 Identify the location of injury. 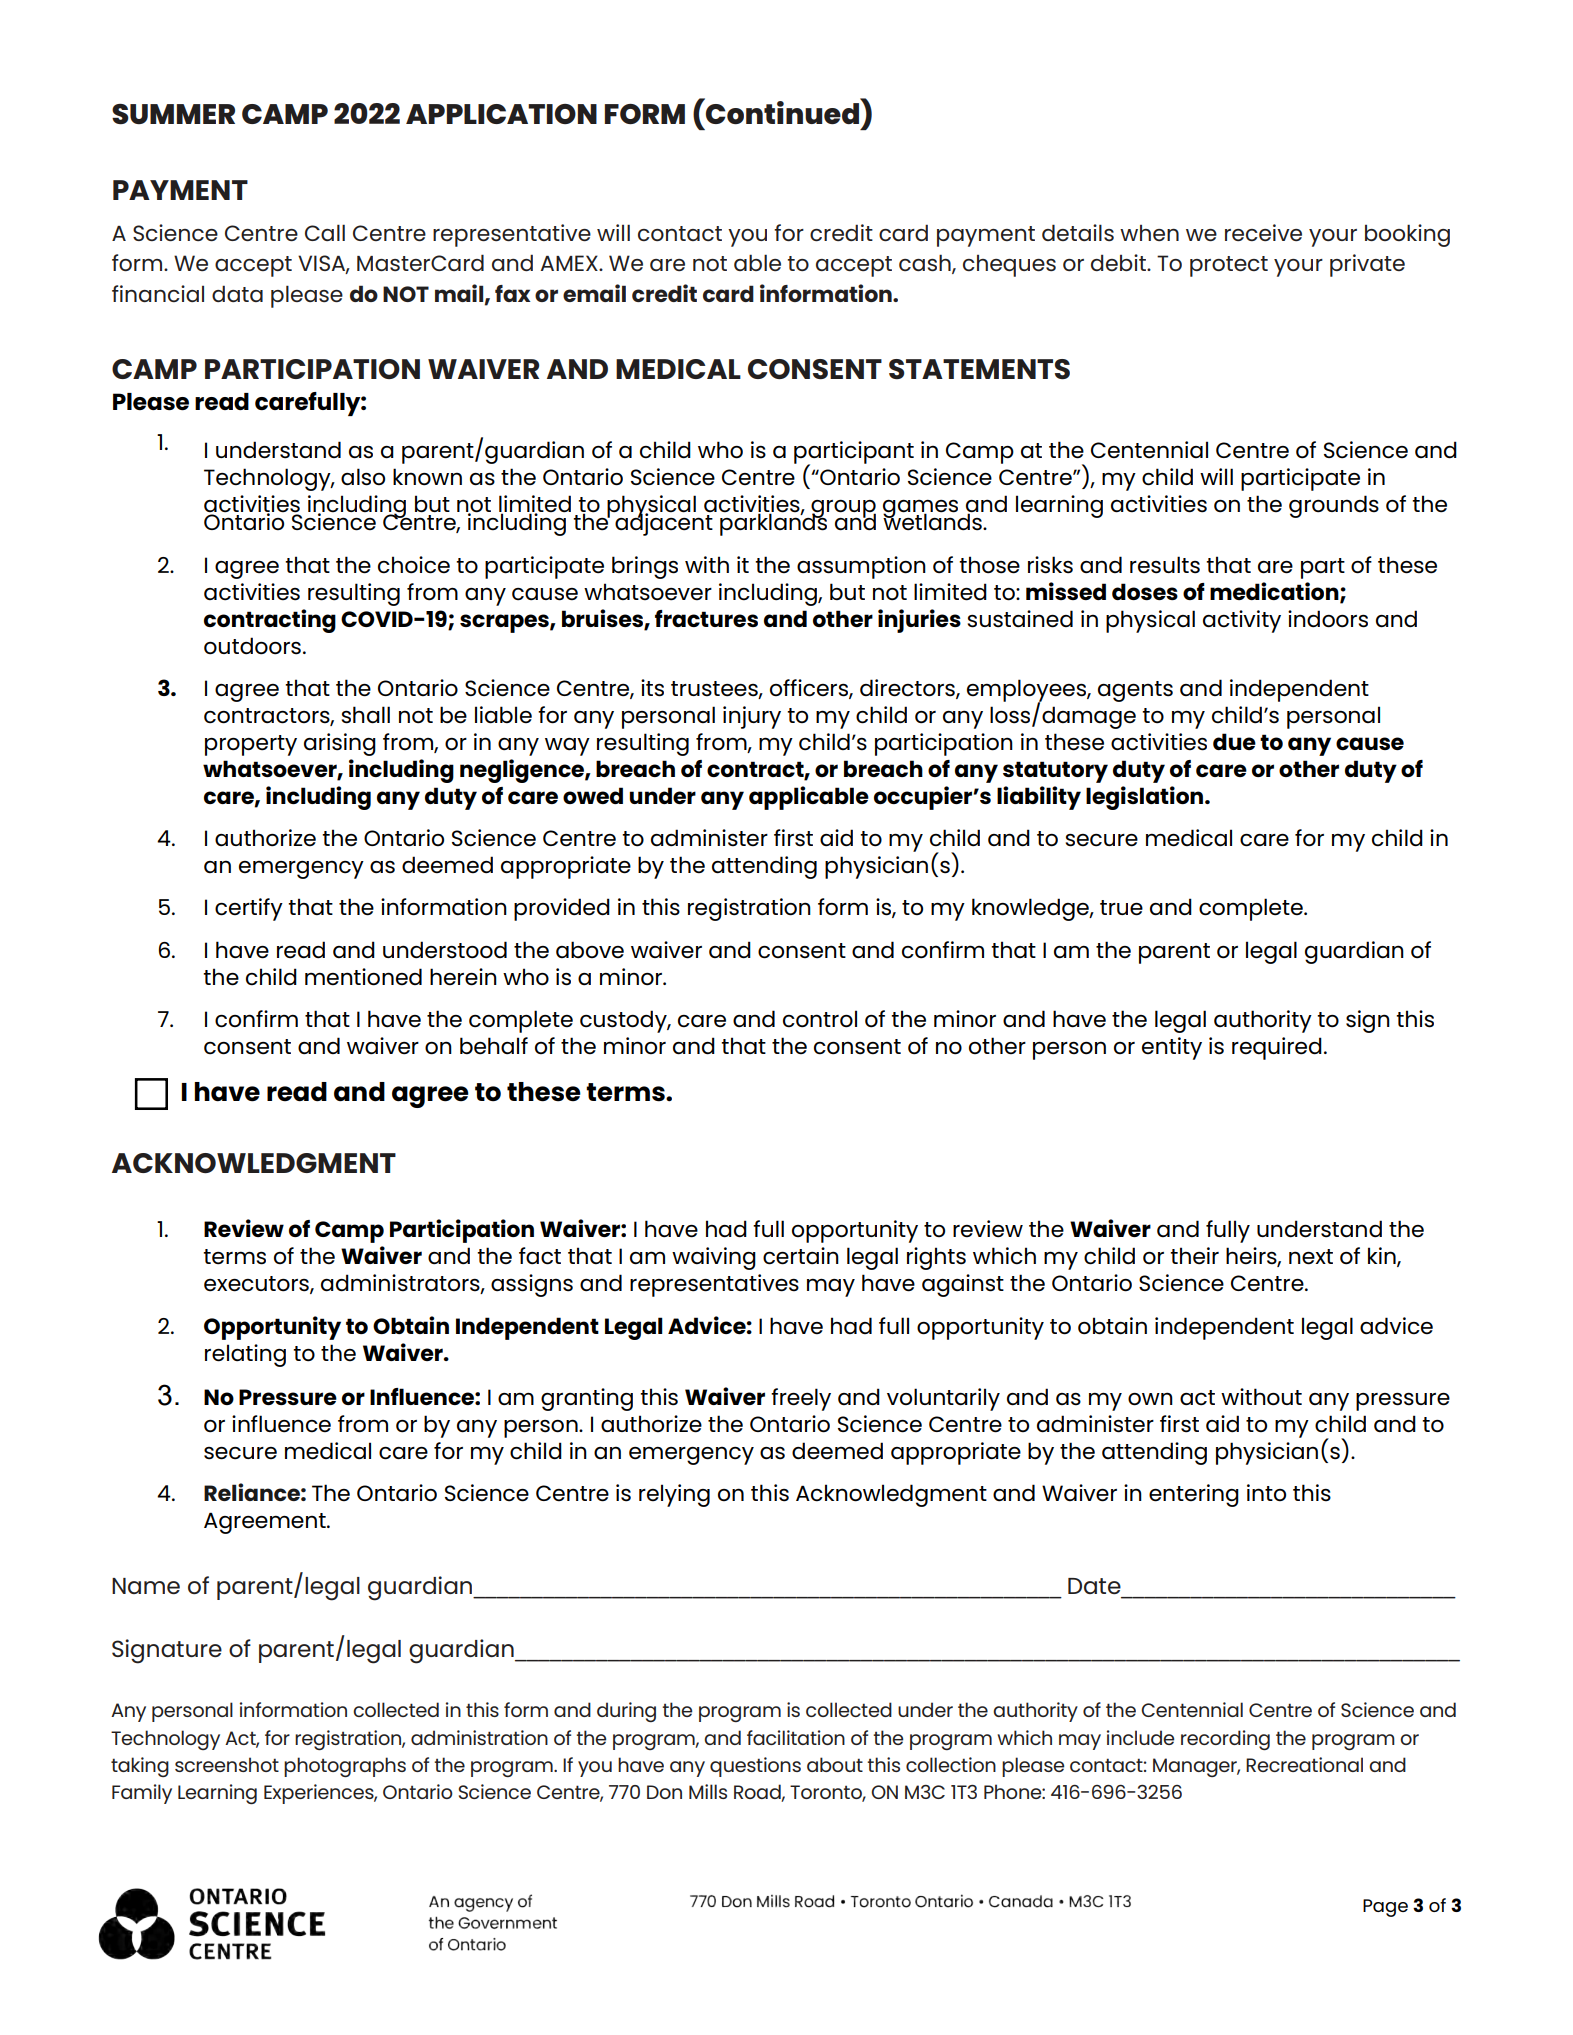
(752, 717).
